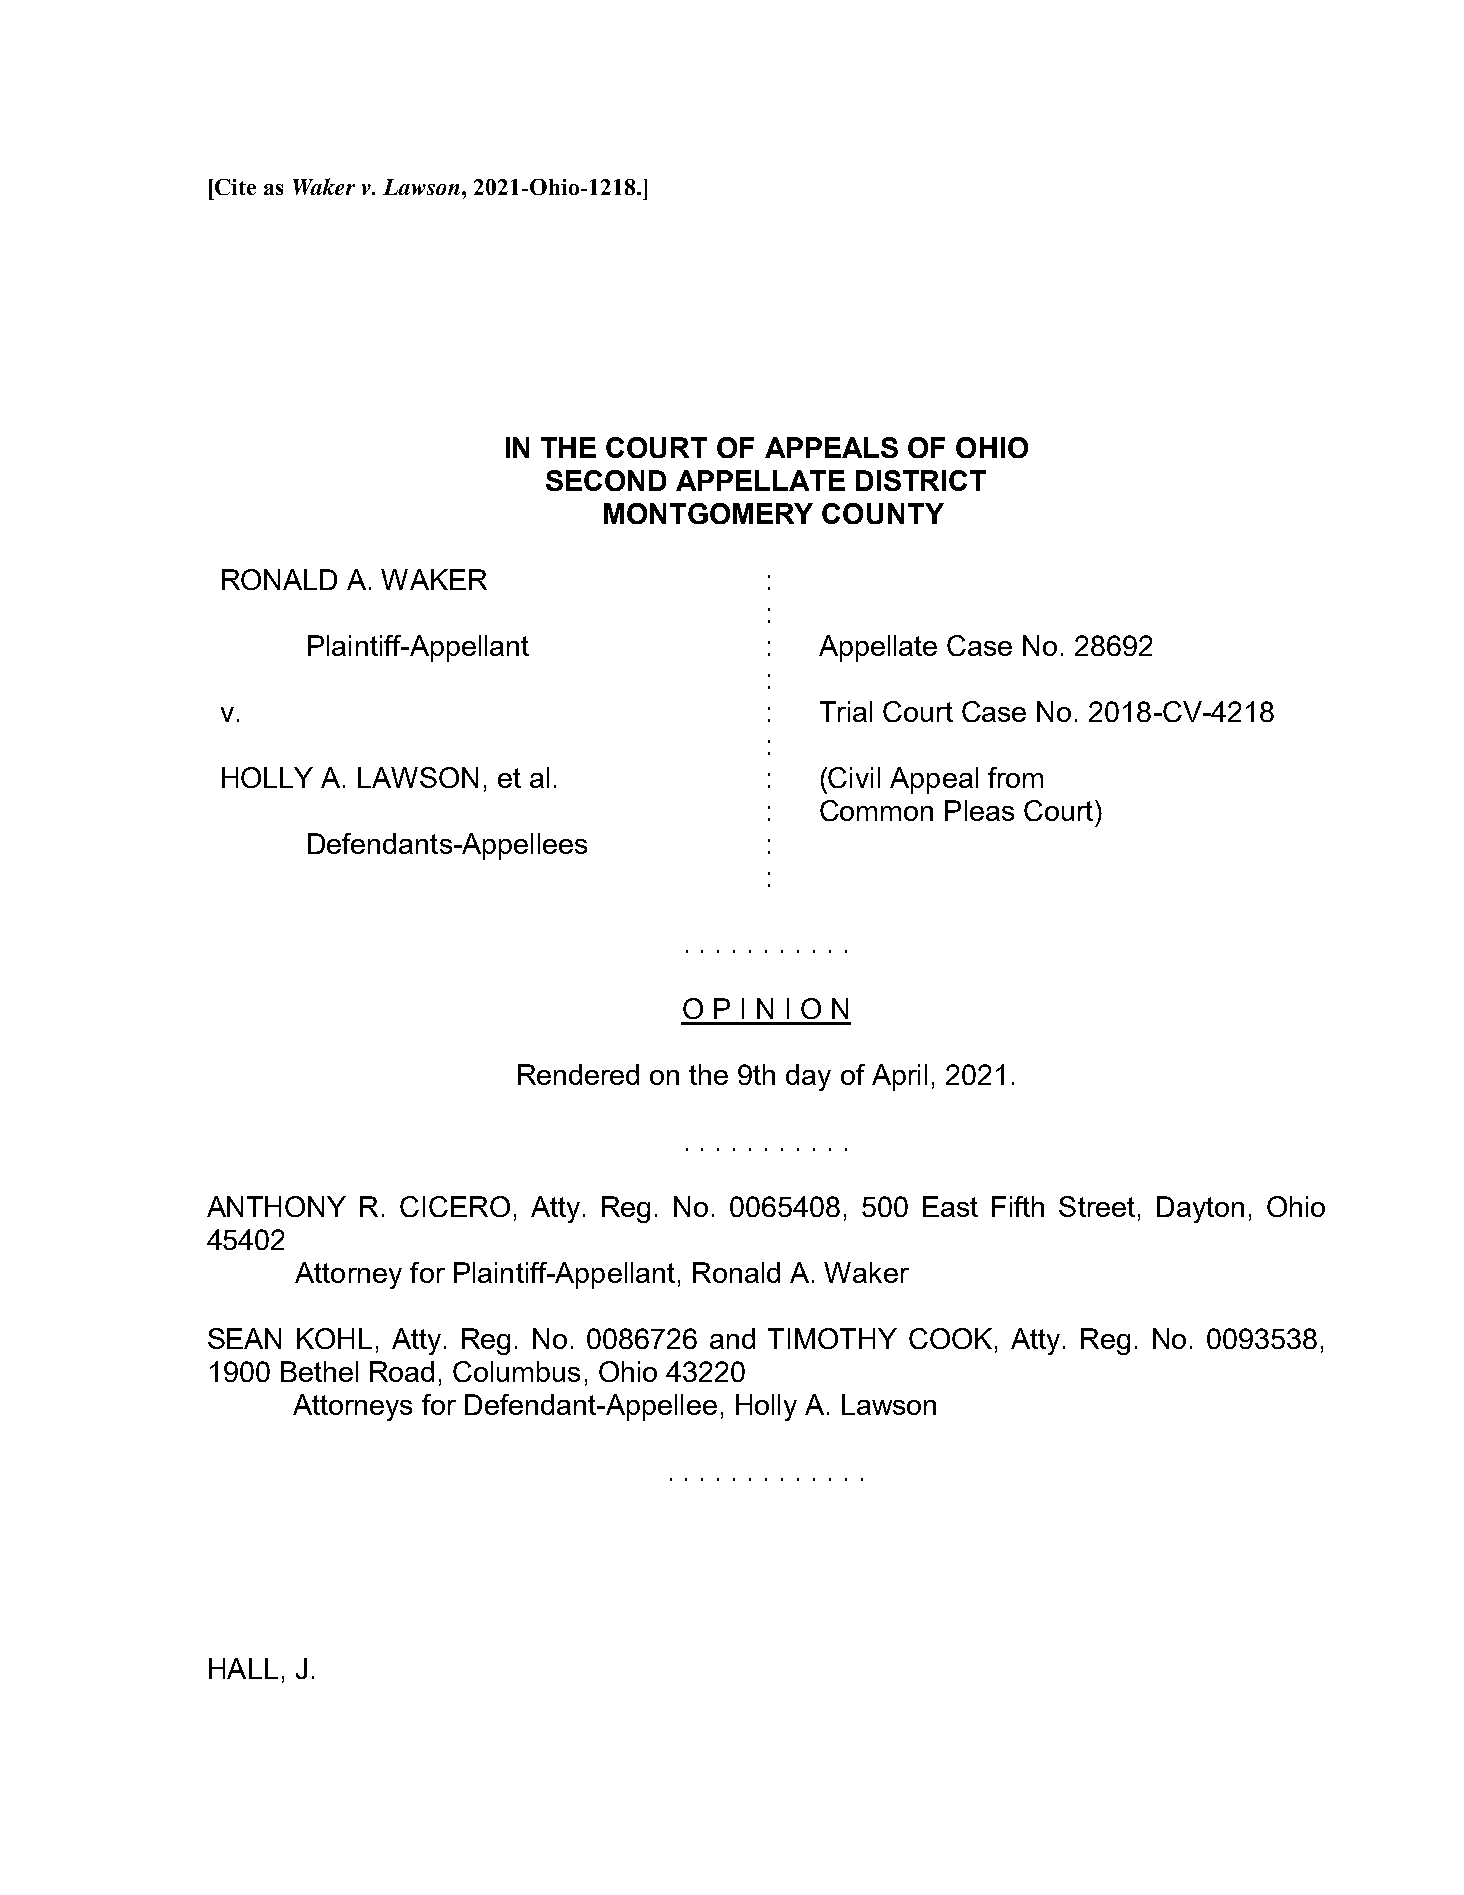 The width and height of the page is (1464, 1895). What do you see at coordinates (243, 1668) in the page?
I see `HALL` at bounding box center [243, 1668].
